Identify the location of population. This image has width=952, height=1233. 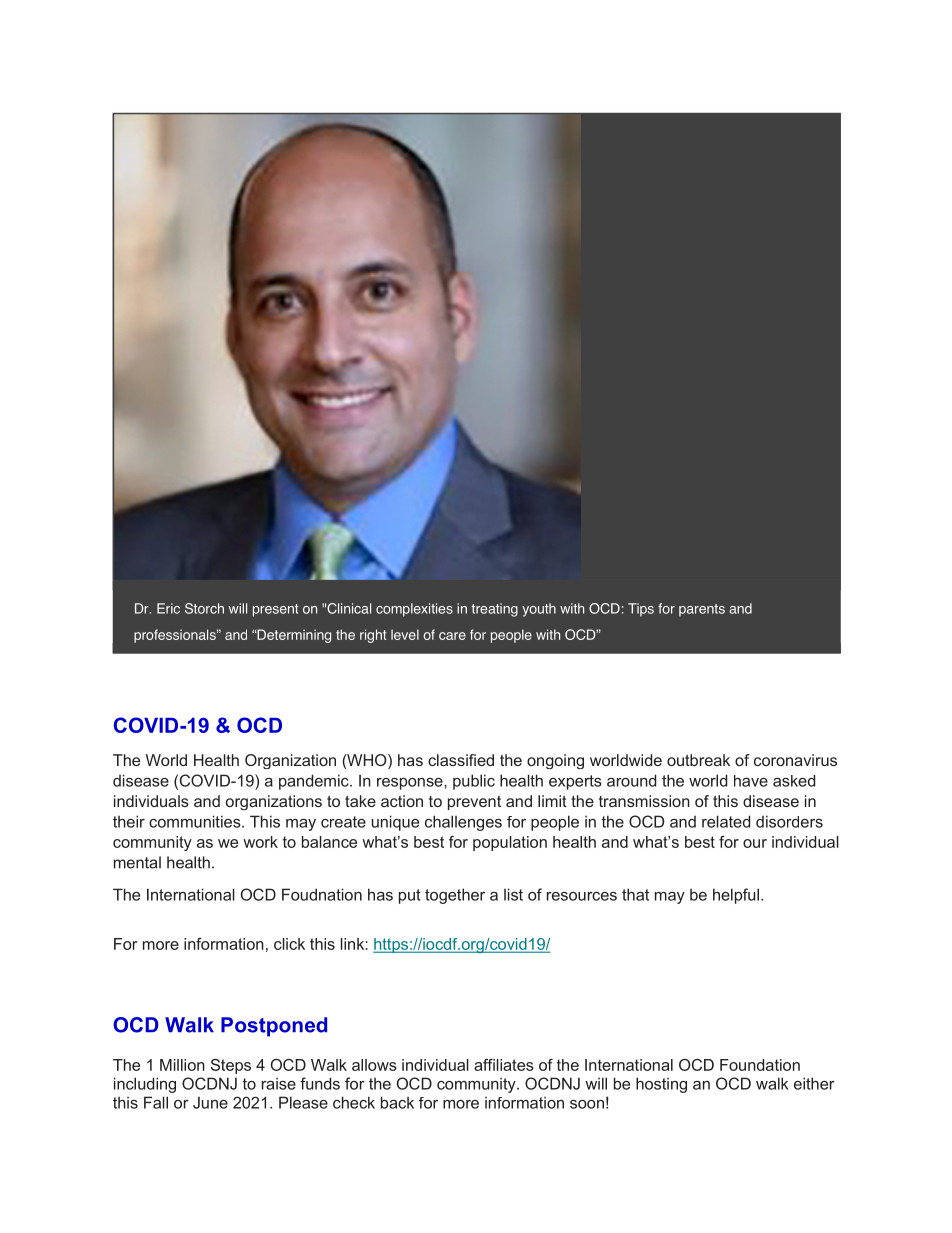
(510, 843).
